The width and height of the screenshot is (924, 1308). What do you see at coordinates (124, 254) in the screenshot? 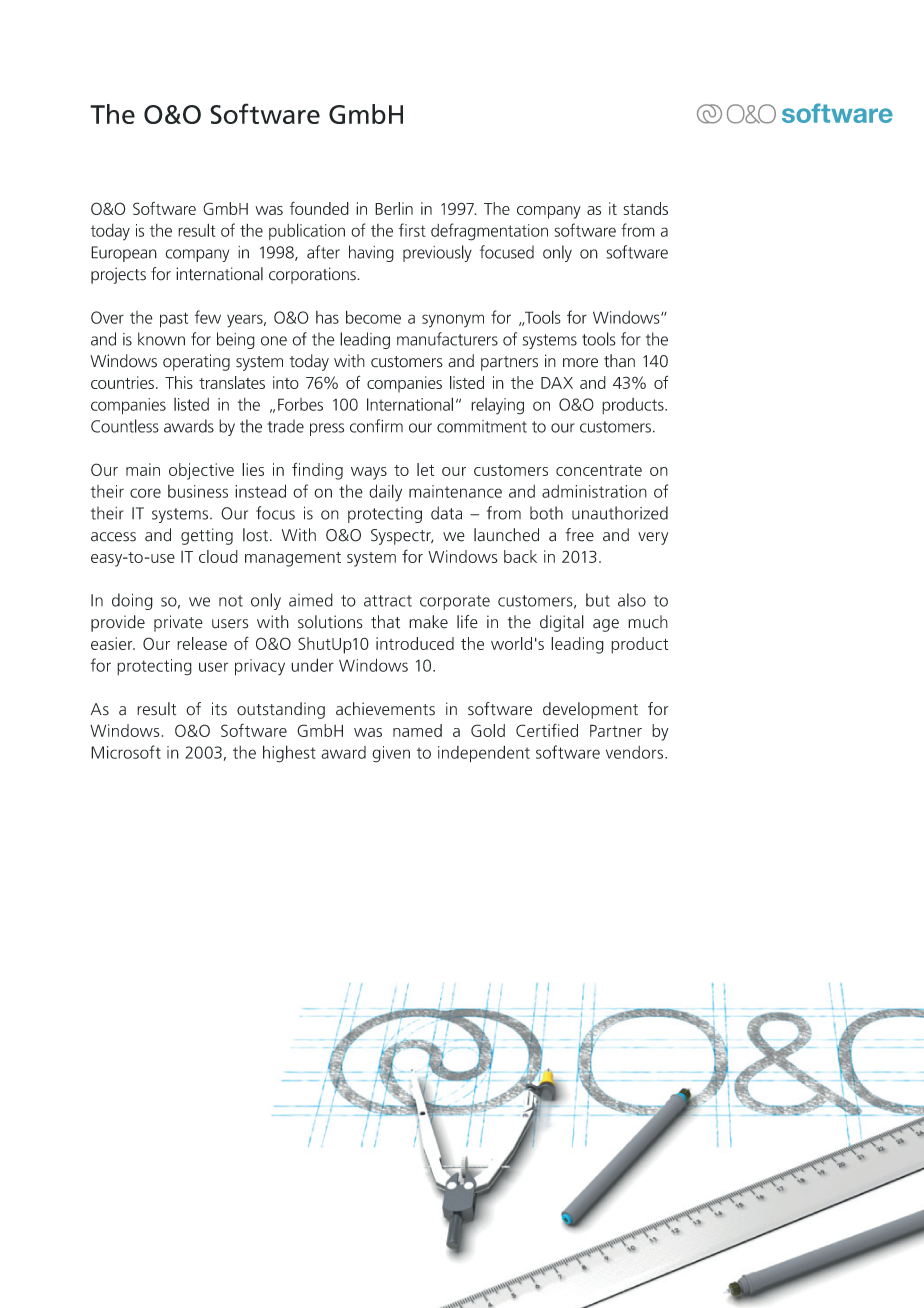
I see `European` at bounding box center [124, 254].
